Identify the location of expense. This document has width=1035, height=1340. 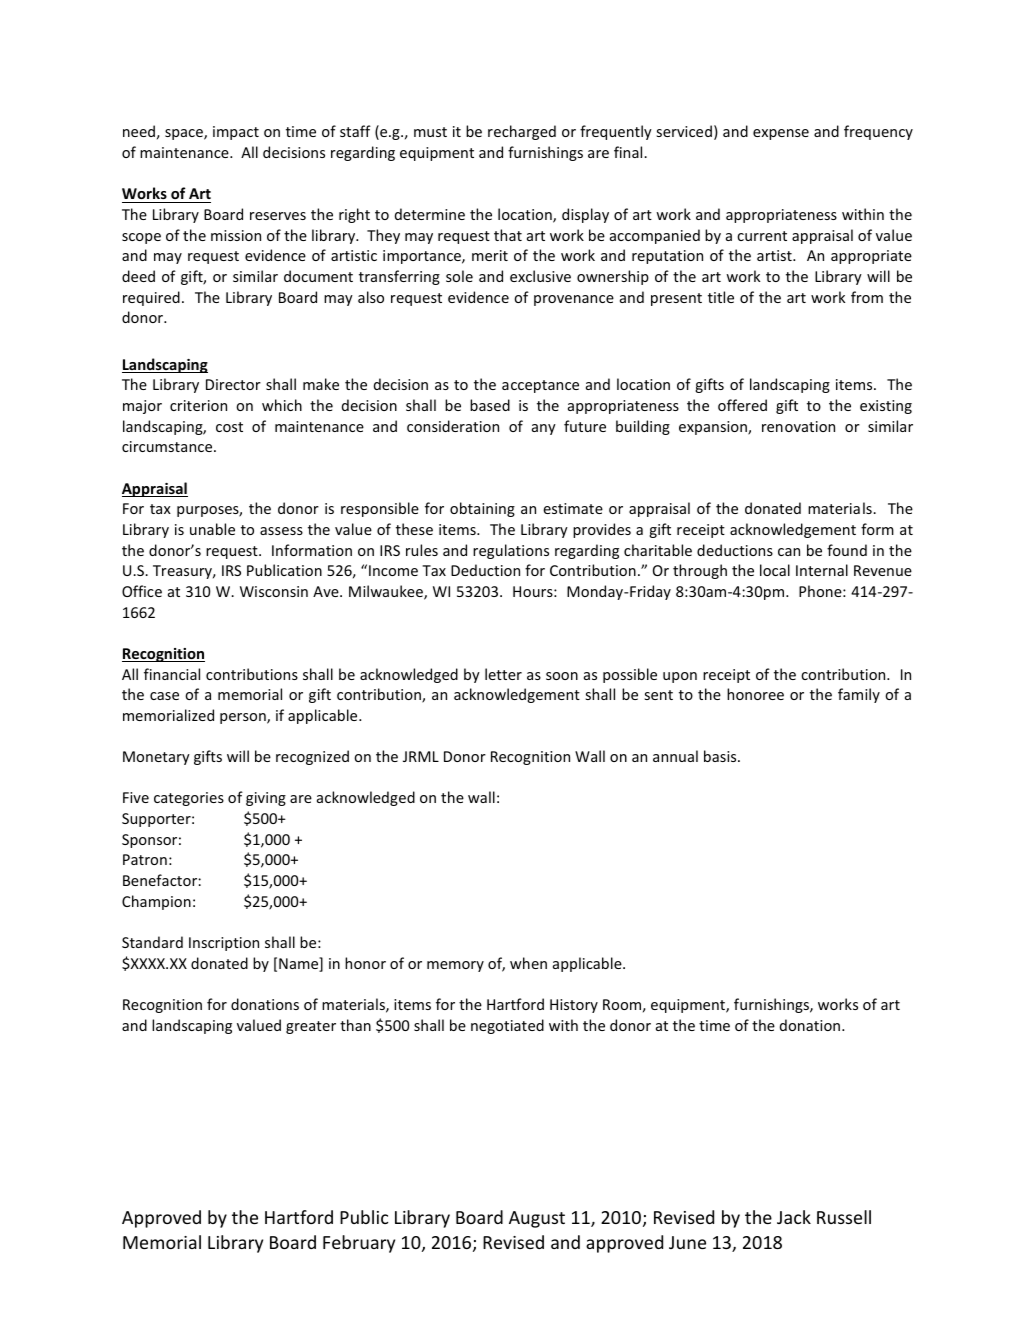
(781, 134).
